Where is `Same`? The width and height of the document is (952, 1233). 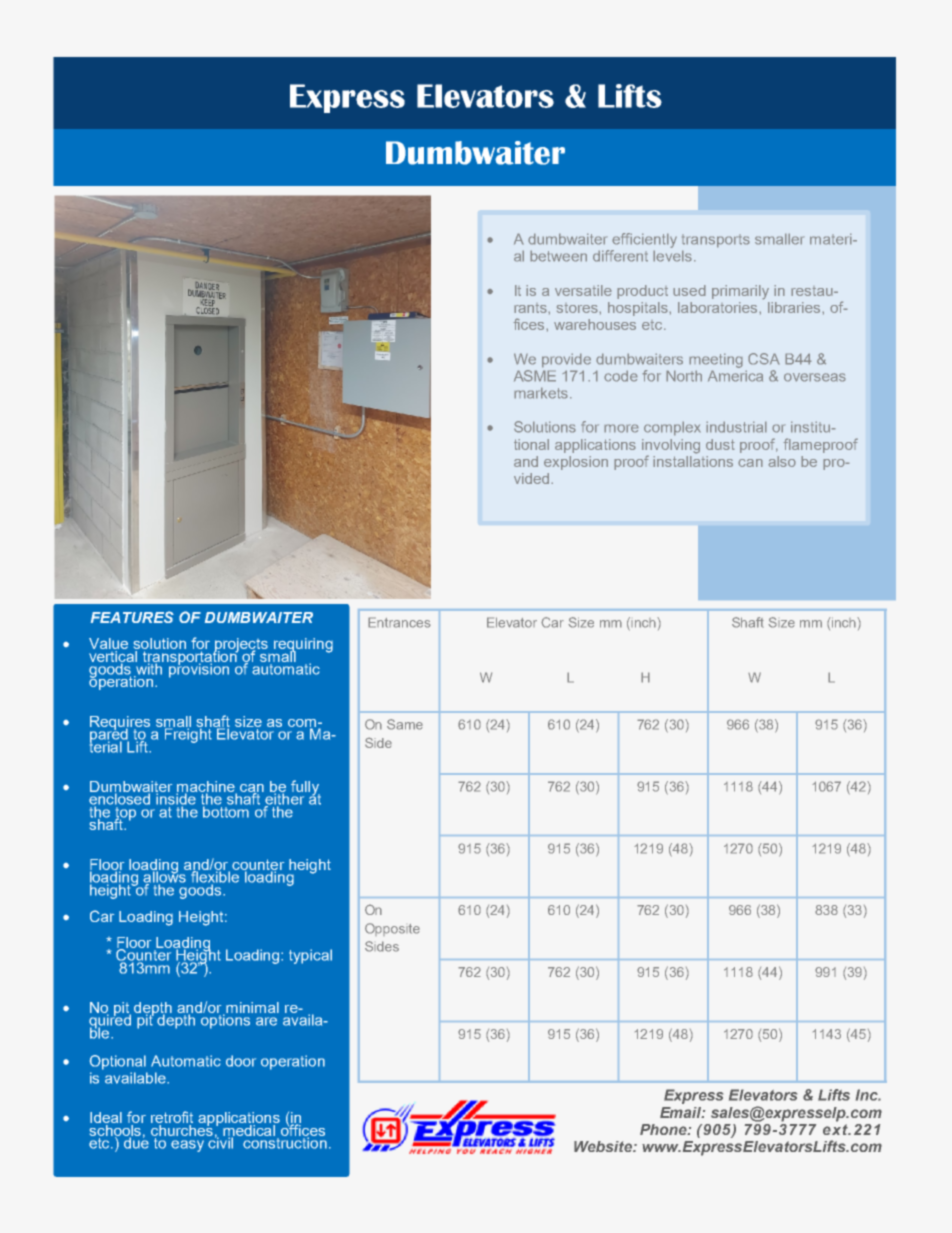 Same is located at coordinates (405, 724).
